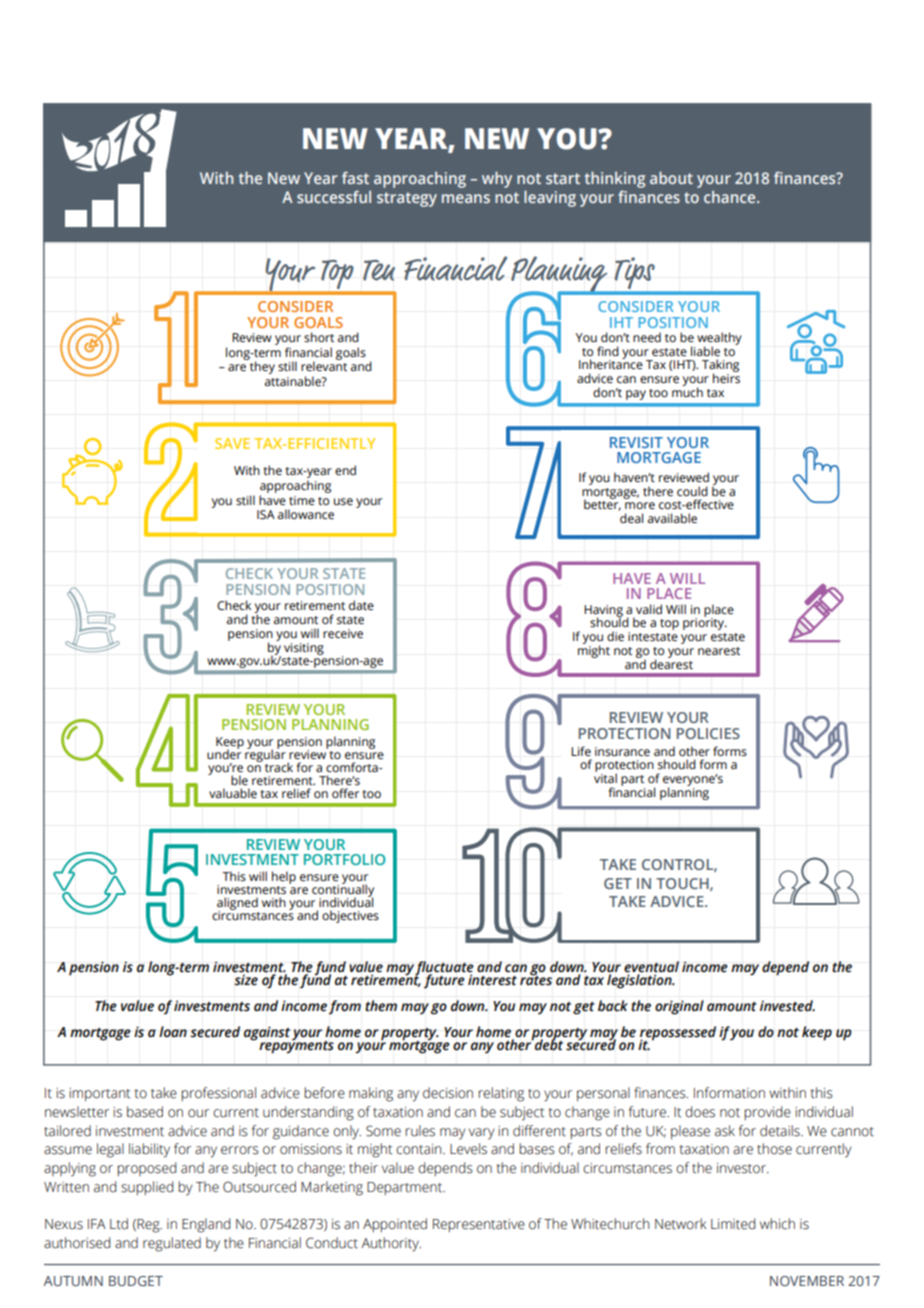  What do you see at coordinates (651, 967) in the screenshot?
I see `eventual` at bounding box center [651, 967].
